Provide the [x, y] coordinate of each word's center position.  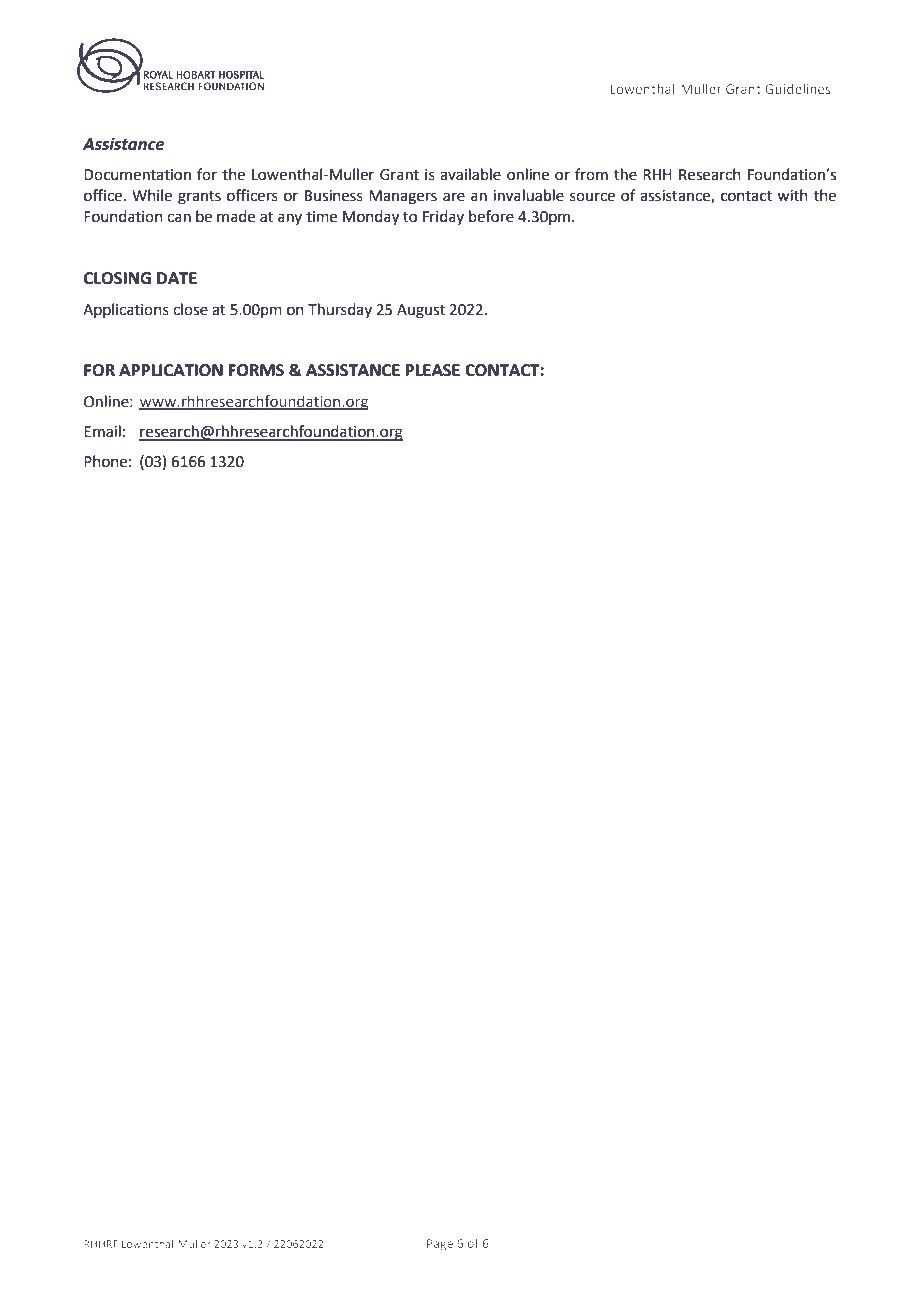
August [421, 311]
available [470, 174]
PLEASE [433, 370]
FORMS [256, 370]
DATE [177, 278]
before [491, 216]
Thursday [340, 310]
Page [440, 1245]
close [190, 309]
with [792, 195]
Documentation [137, 175]
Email [102, 431]
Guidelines [798, 89]
